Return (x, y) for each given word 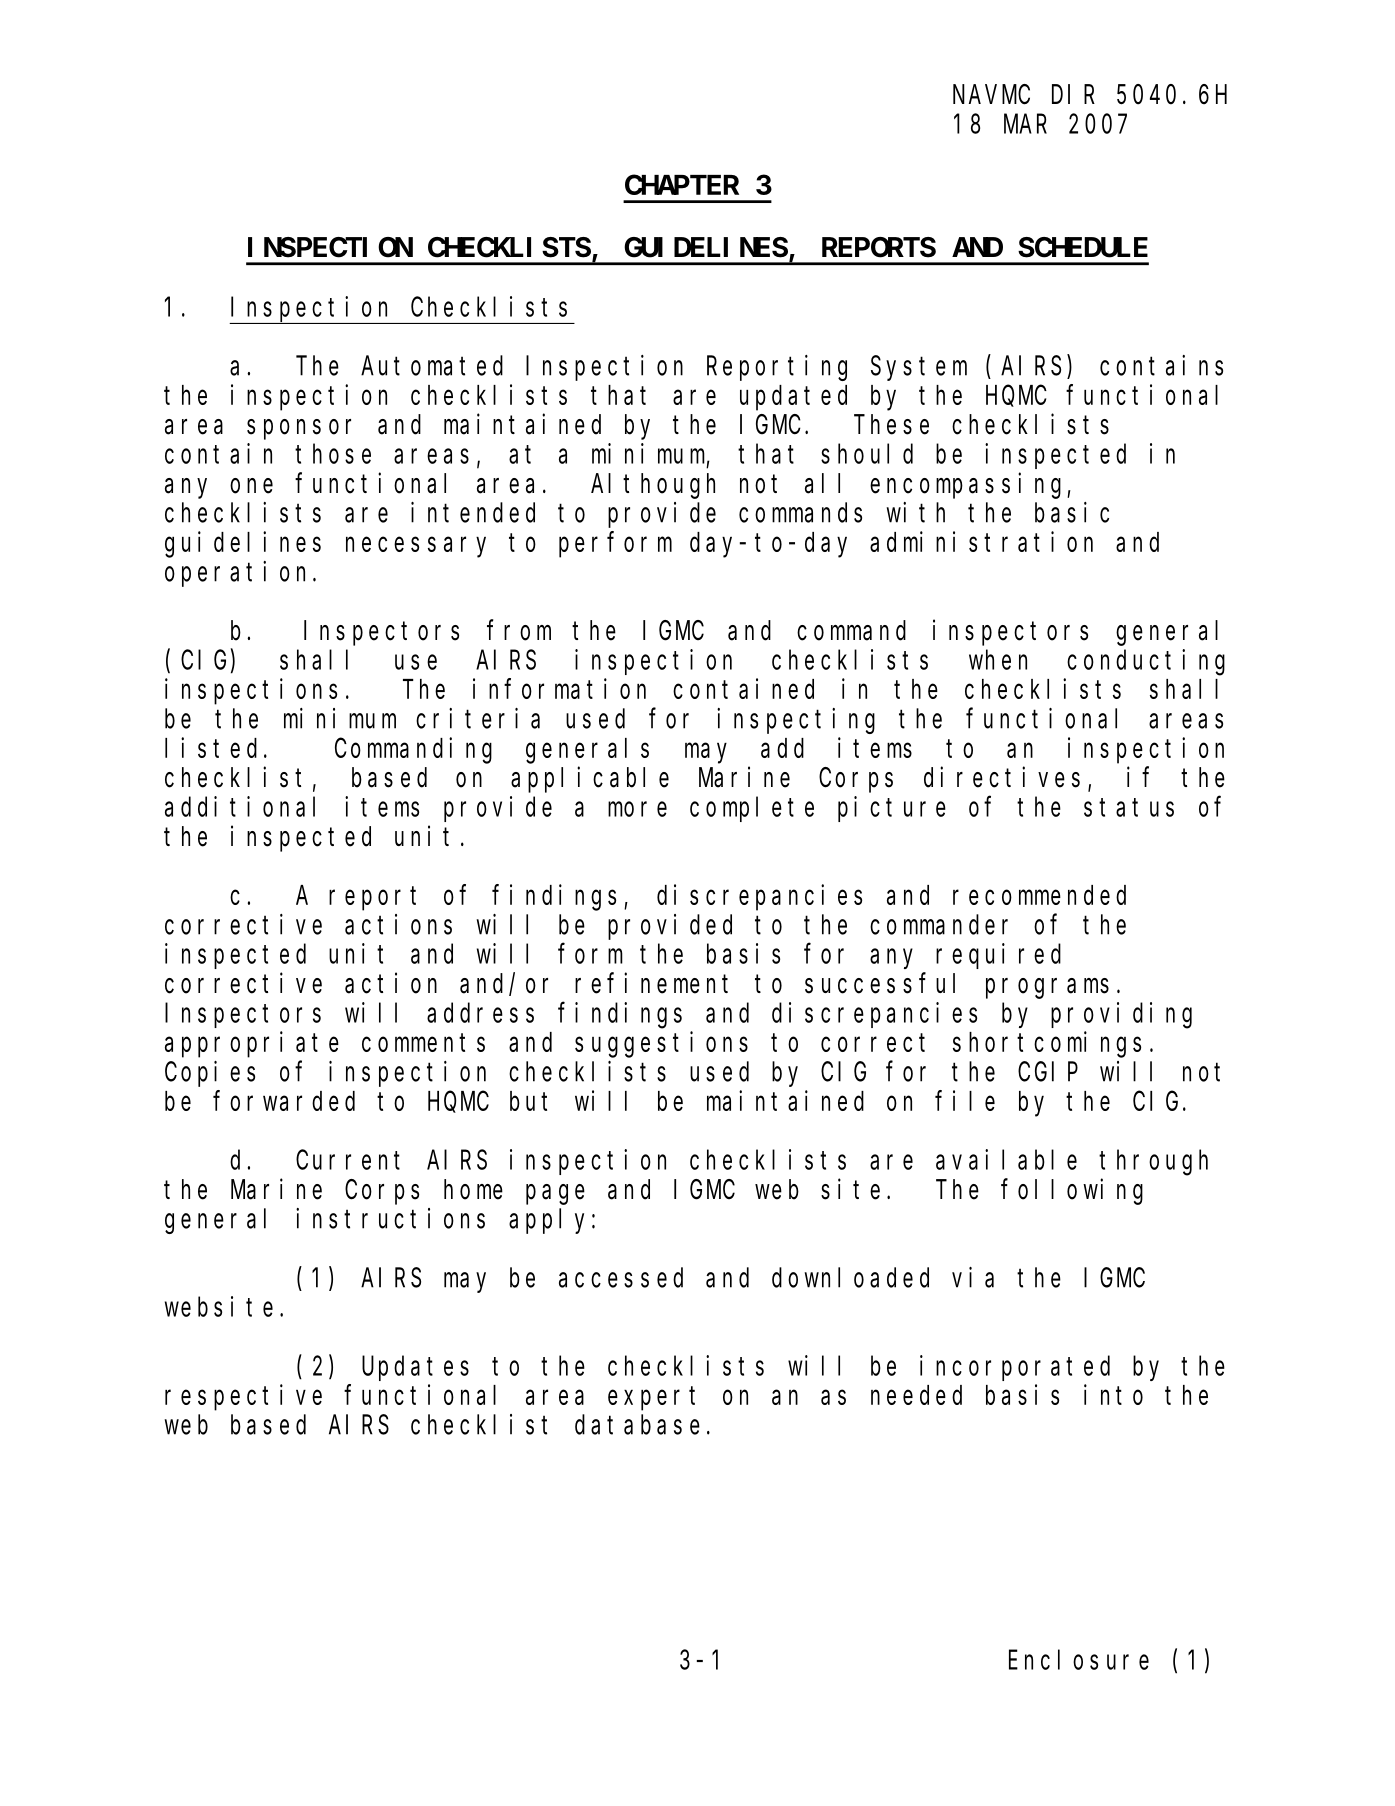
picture (892, 809)
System (919, 369)
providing (1121, 1015)
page (555, 1194)
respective (243, 1397)
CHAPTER (682, 185)
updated (793, 398)
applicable (590, 780)
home (473, 1189)
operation (239, 574)
